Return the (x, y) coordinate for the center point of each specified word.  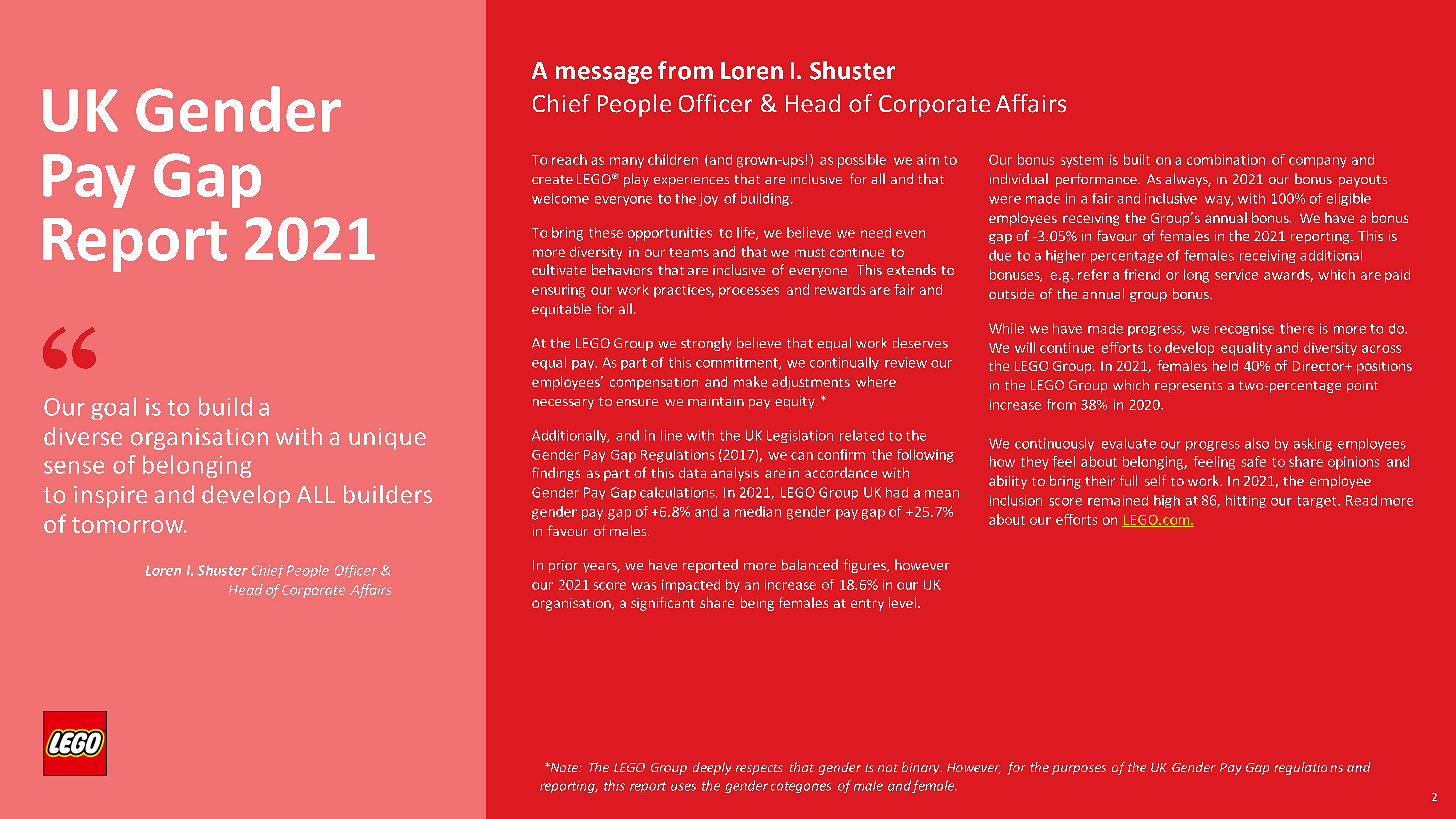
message (604, 75)
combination (1226, 159)
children (673, 159)
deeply (712, 768)
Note (564, 767)
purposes (1079, 770)
